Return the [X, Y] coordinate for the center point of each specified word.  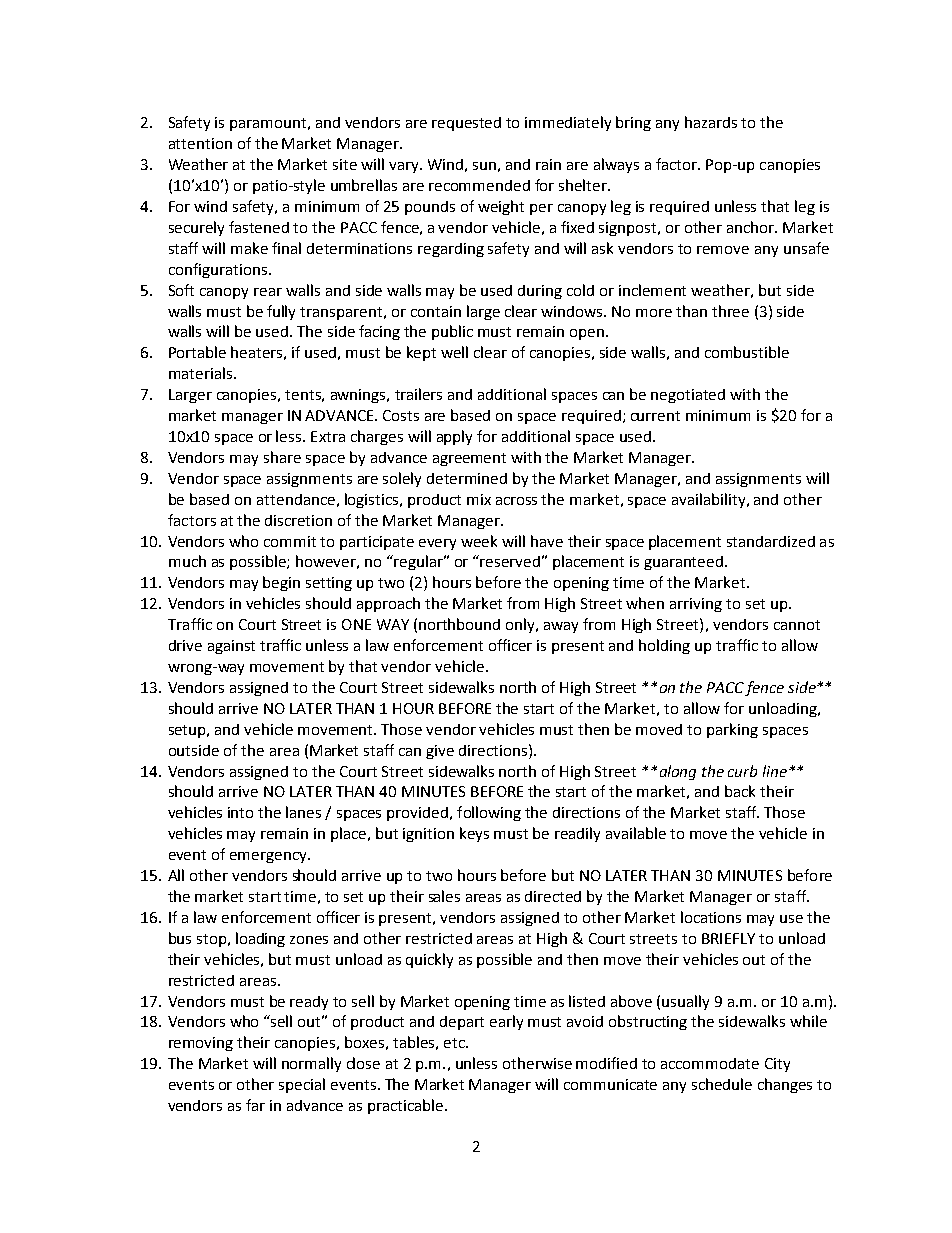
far [255, 1105]
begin [281, 583]
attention [200, 143]
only [522, 625]
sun [484, 166]
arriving [696, 605]
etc [455, 1043]
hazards [711, 122]
